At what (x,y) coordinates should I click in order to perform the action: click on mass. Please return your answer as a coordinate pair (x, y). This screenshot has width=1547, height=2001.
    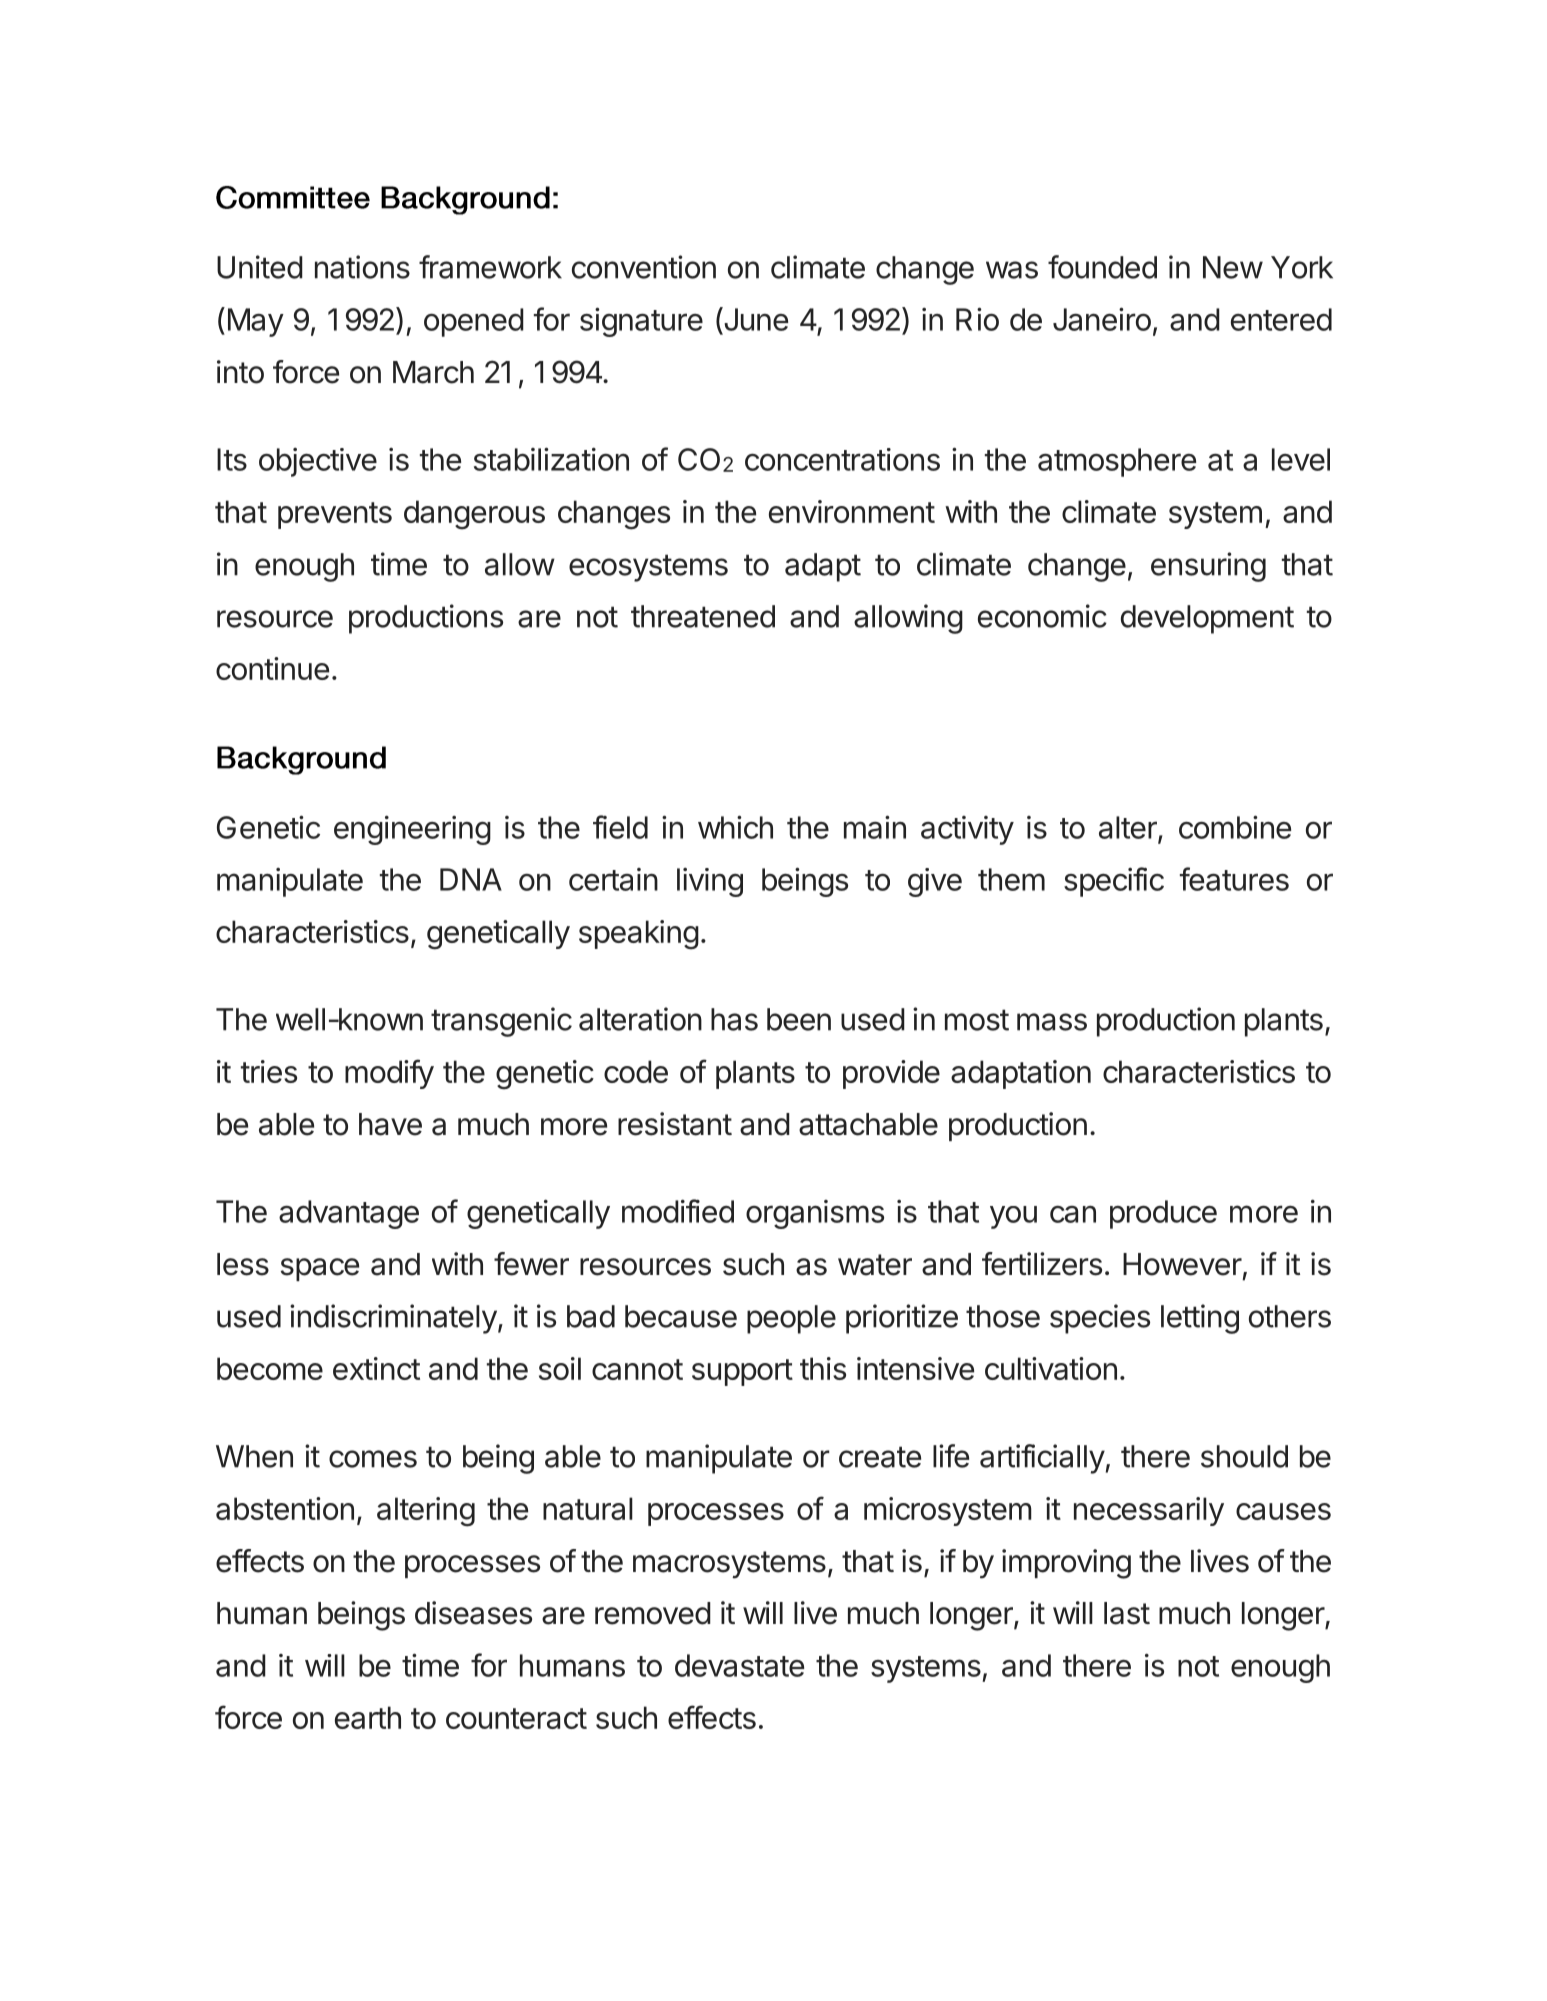
    Looking at the image, I should click on (1052, 1022).
